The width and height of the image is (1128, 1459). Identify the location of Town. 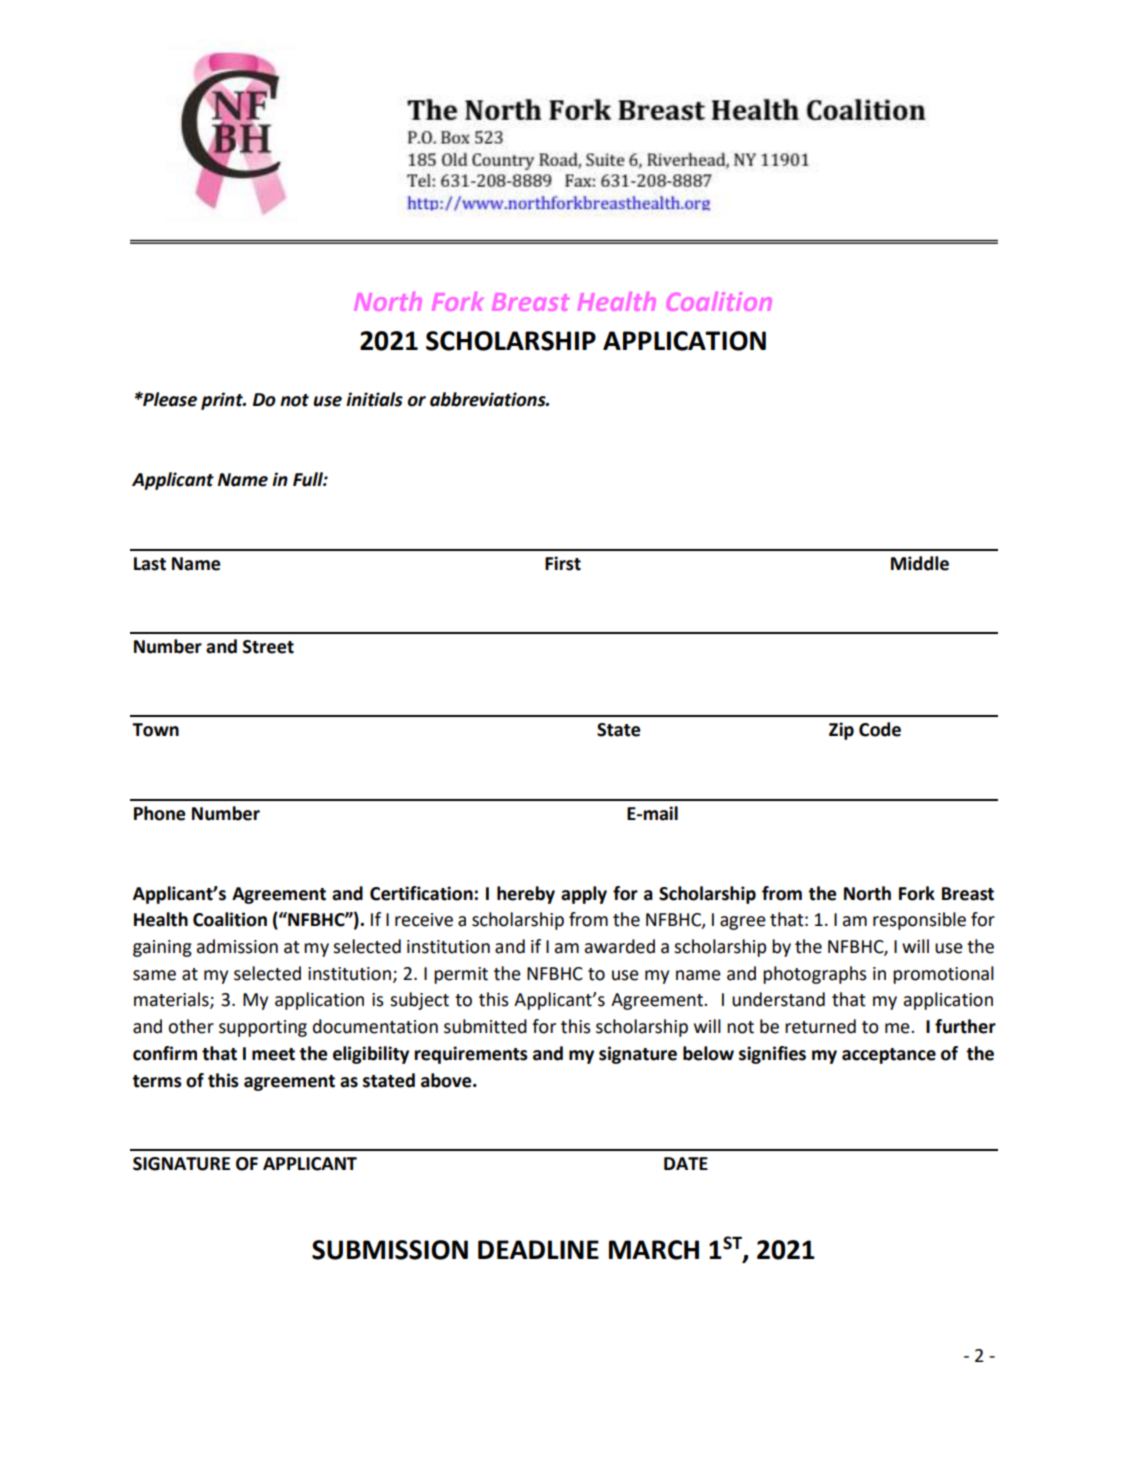
(155, 730).
